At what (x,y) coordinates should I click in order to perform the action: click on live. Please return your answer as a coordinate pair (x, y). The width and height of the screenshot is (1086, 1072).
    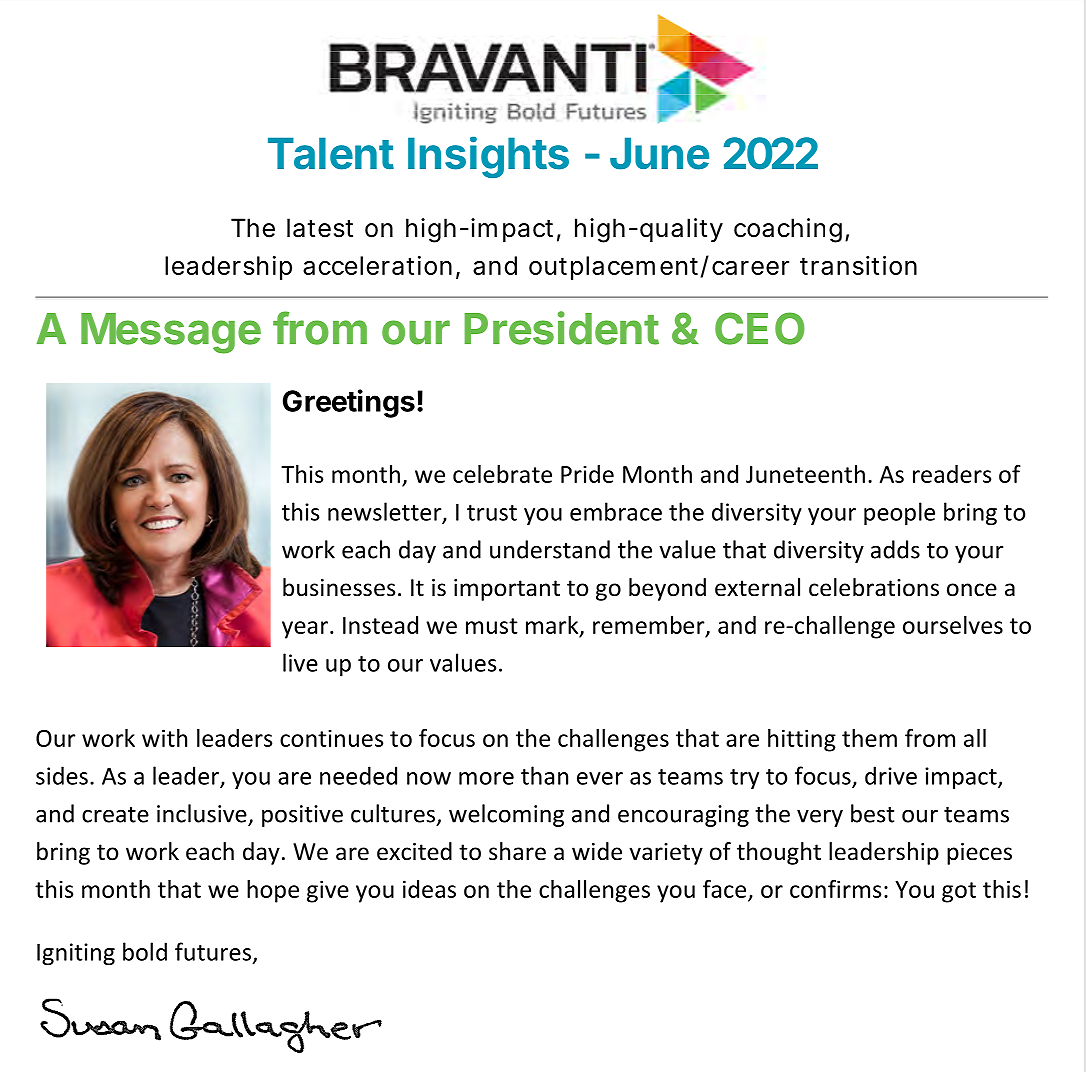
    Looking at the image, I should click on (300, 662).
